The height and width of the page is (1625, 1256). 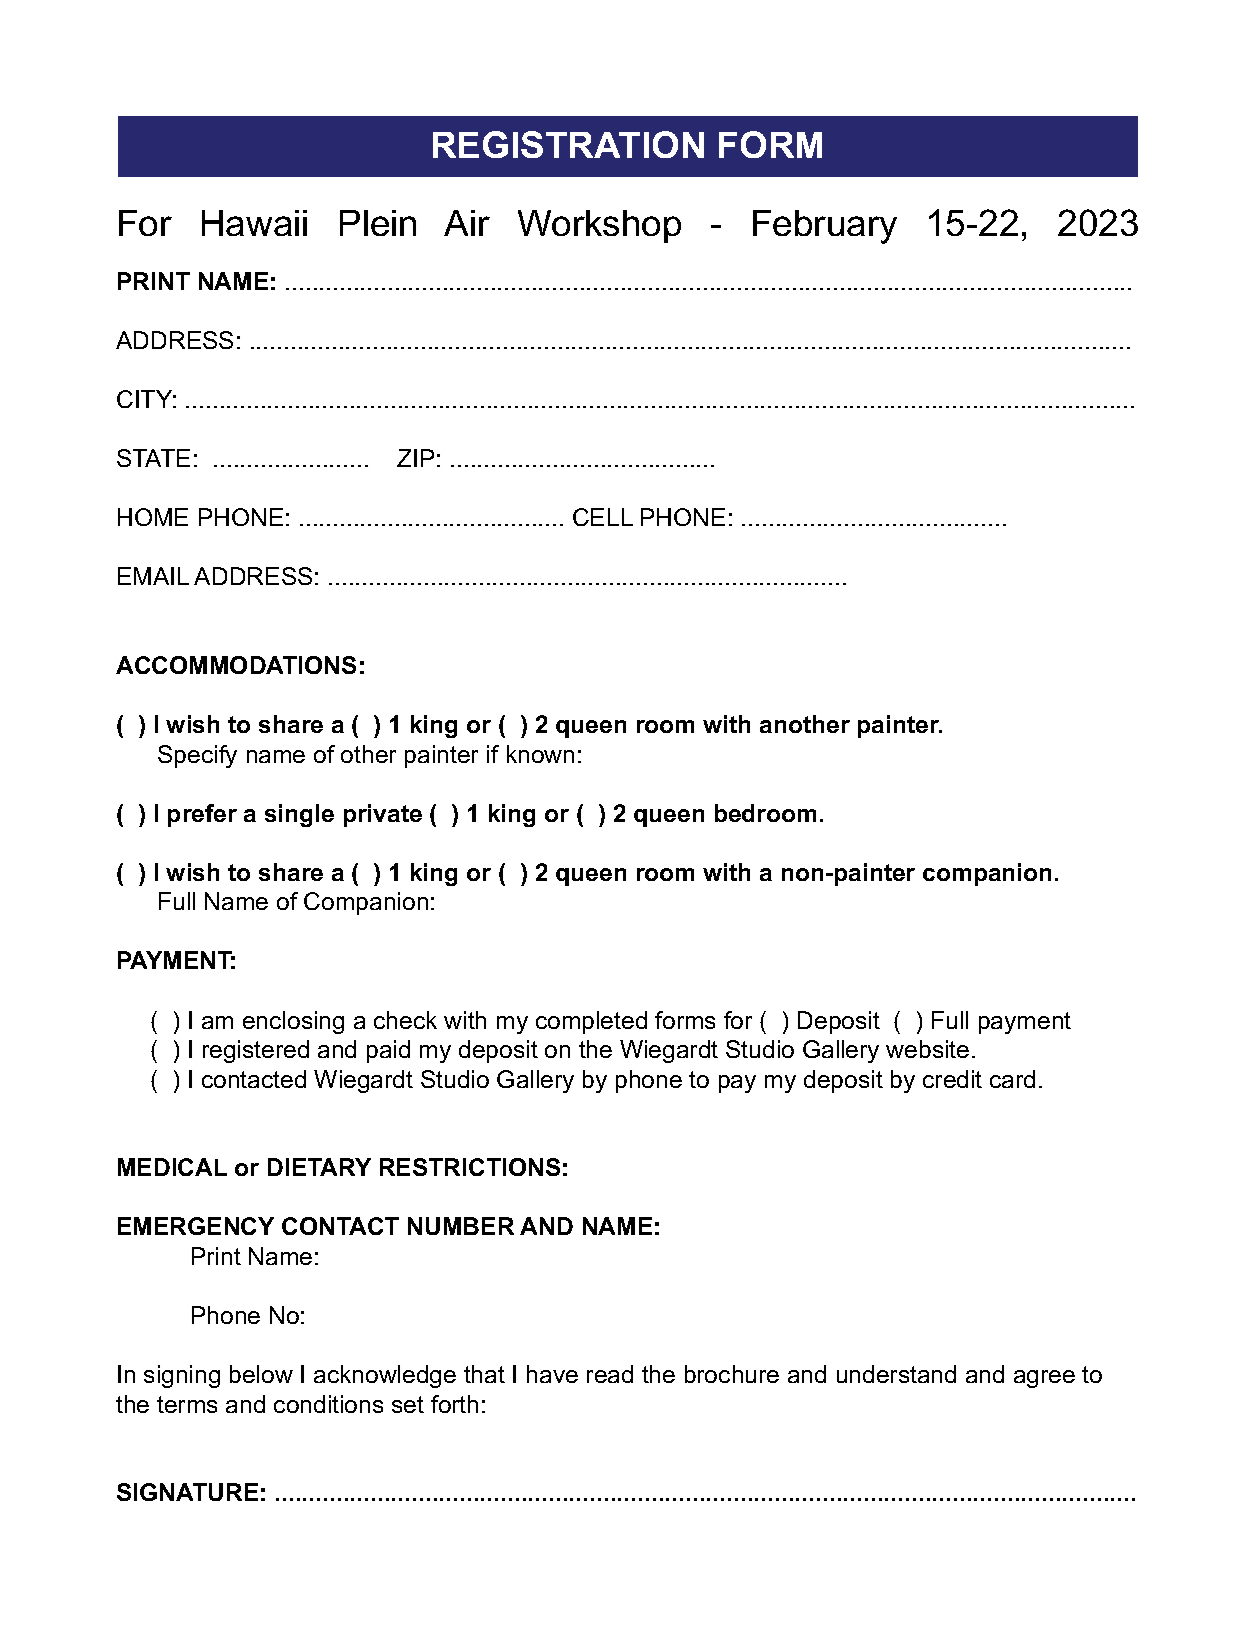 What do you see at coordinates (540, 754) in the page?
I see `known` at bounding box center [540, 754].
